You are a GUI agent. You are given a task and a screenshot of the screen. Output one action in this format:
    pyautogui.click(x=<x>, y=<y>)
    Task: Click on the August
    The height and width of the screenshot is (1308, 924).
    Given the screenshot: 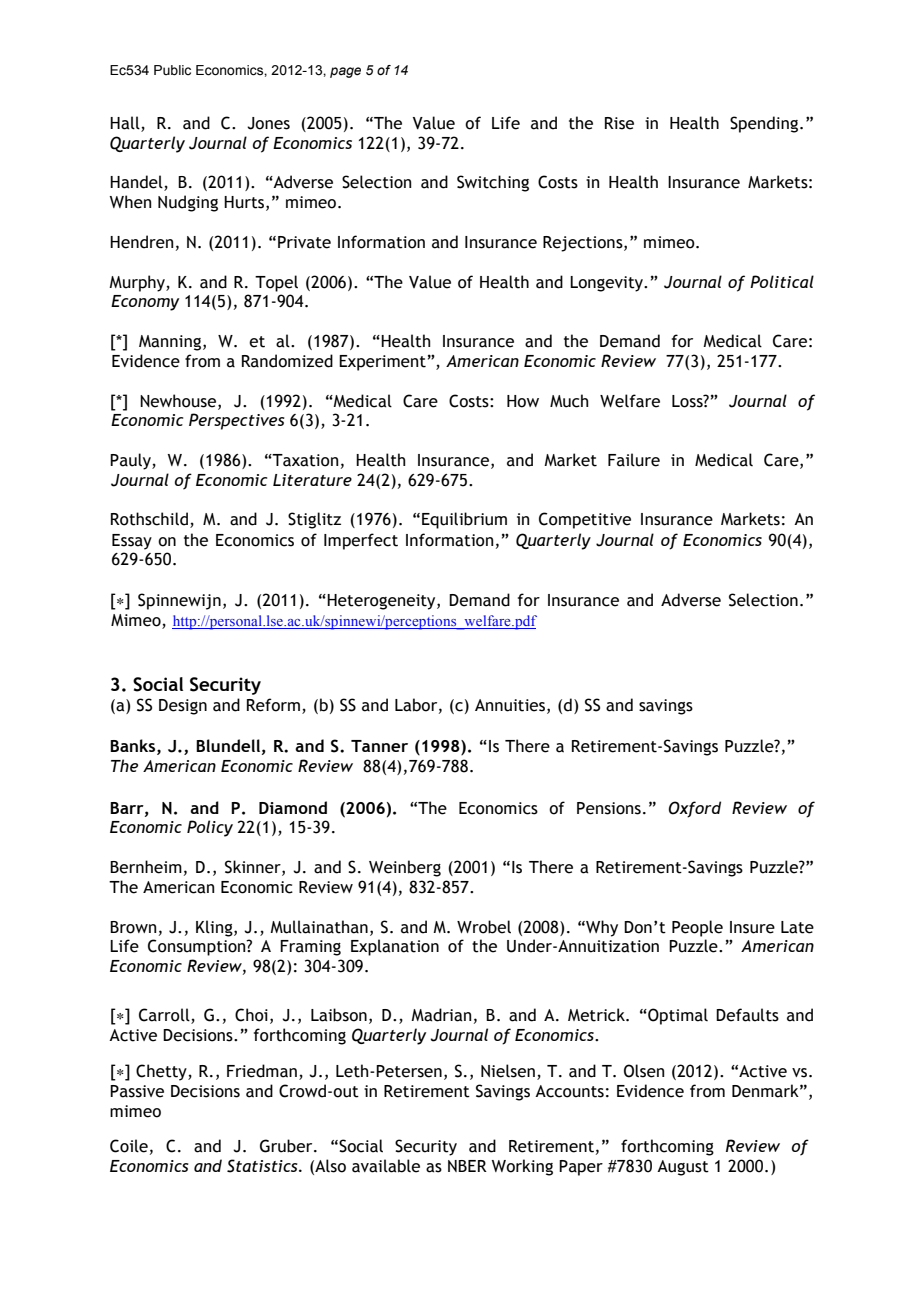 What is the action you would take?
    pyautogui.click(x=683, y=1168)
